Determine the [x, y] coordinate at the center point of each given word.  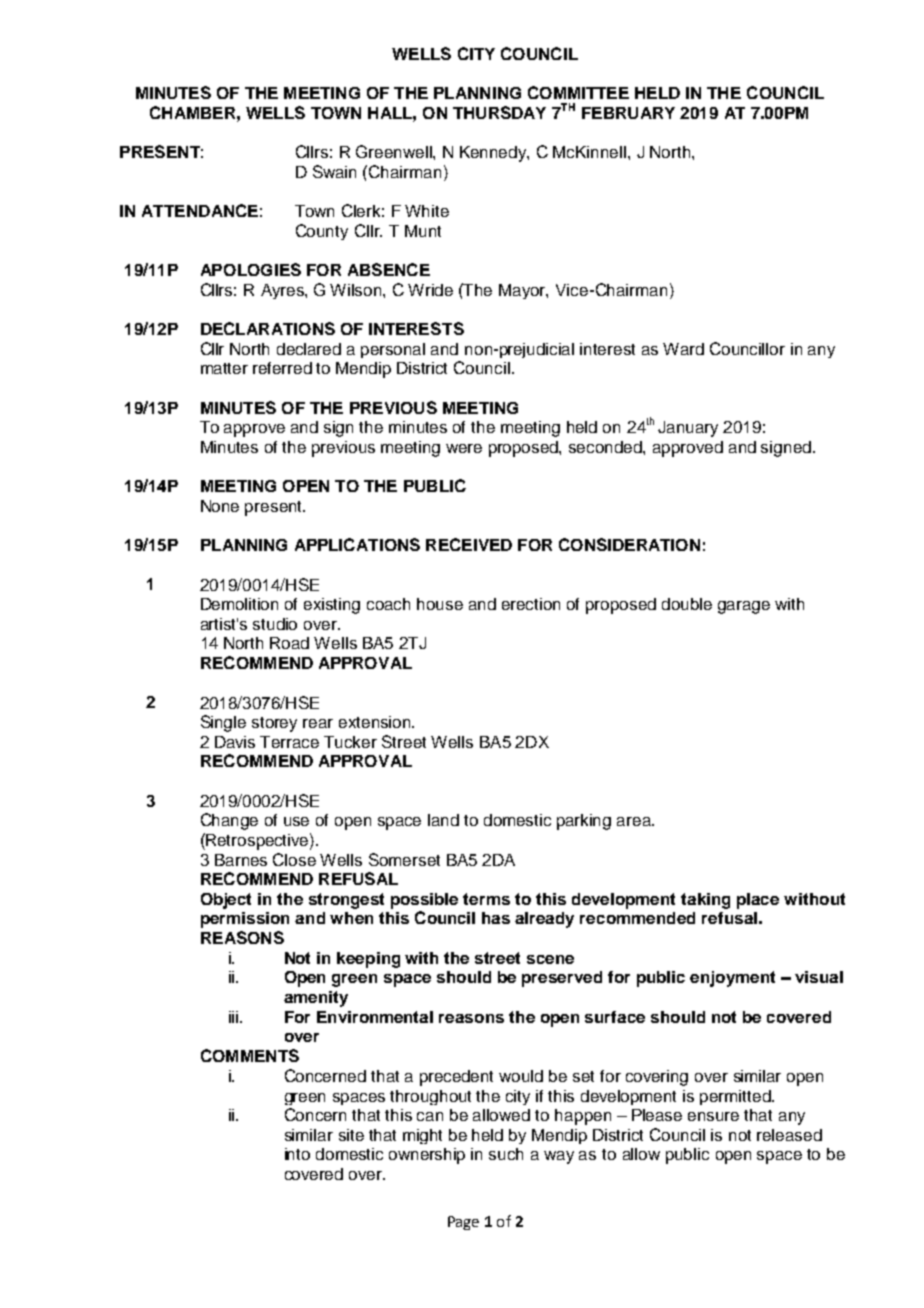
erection [531, 604]
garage [744, 607]
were [464, 448]
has [496, 918]
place [758, 901]
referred [282, 368]
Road [289, 643]
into [297, 1154]
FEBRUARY [628, 113]
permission [245, 920]
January [688, 429]
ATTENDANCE [200, 210]
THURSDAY [499, 112]
